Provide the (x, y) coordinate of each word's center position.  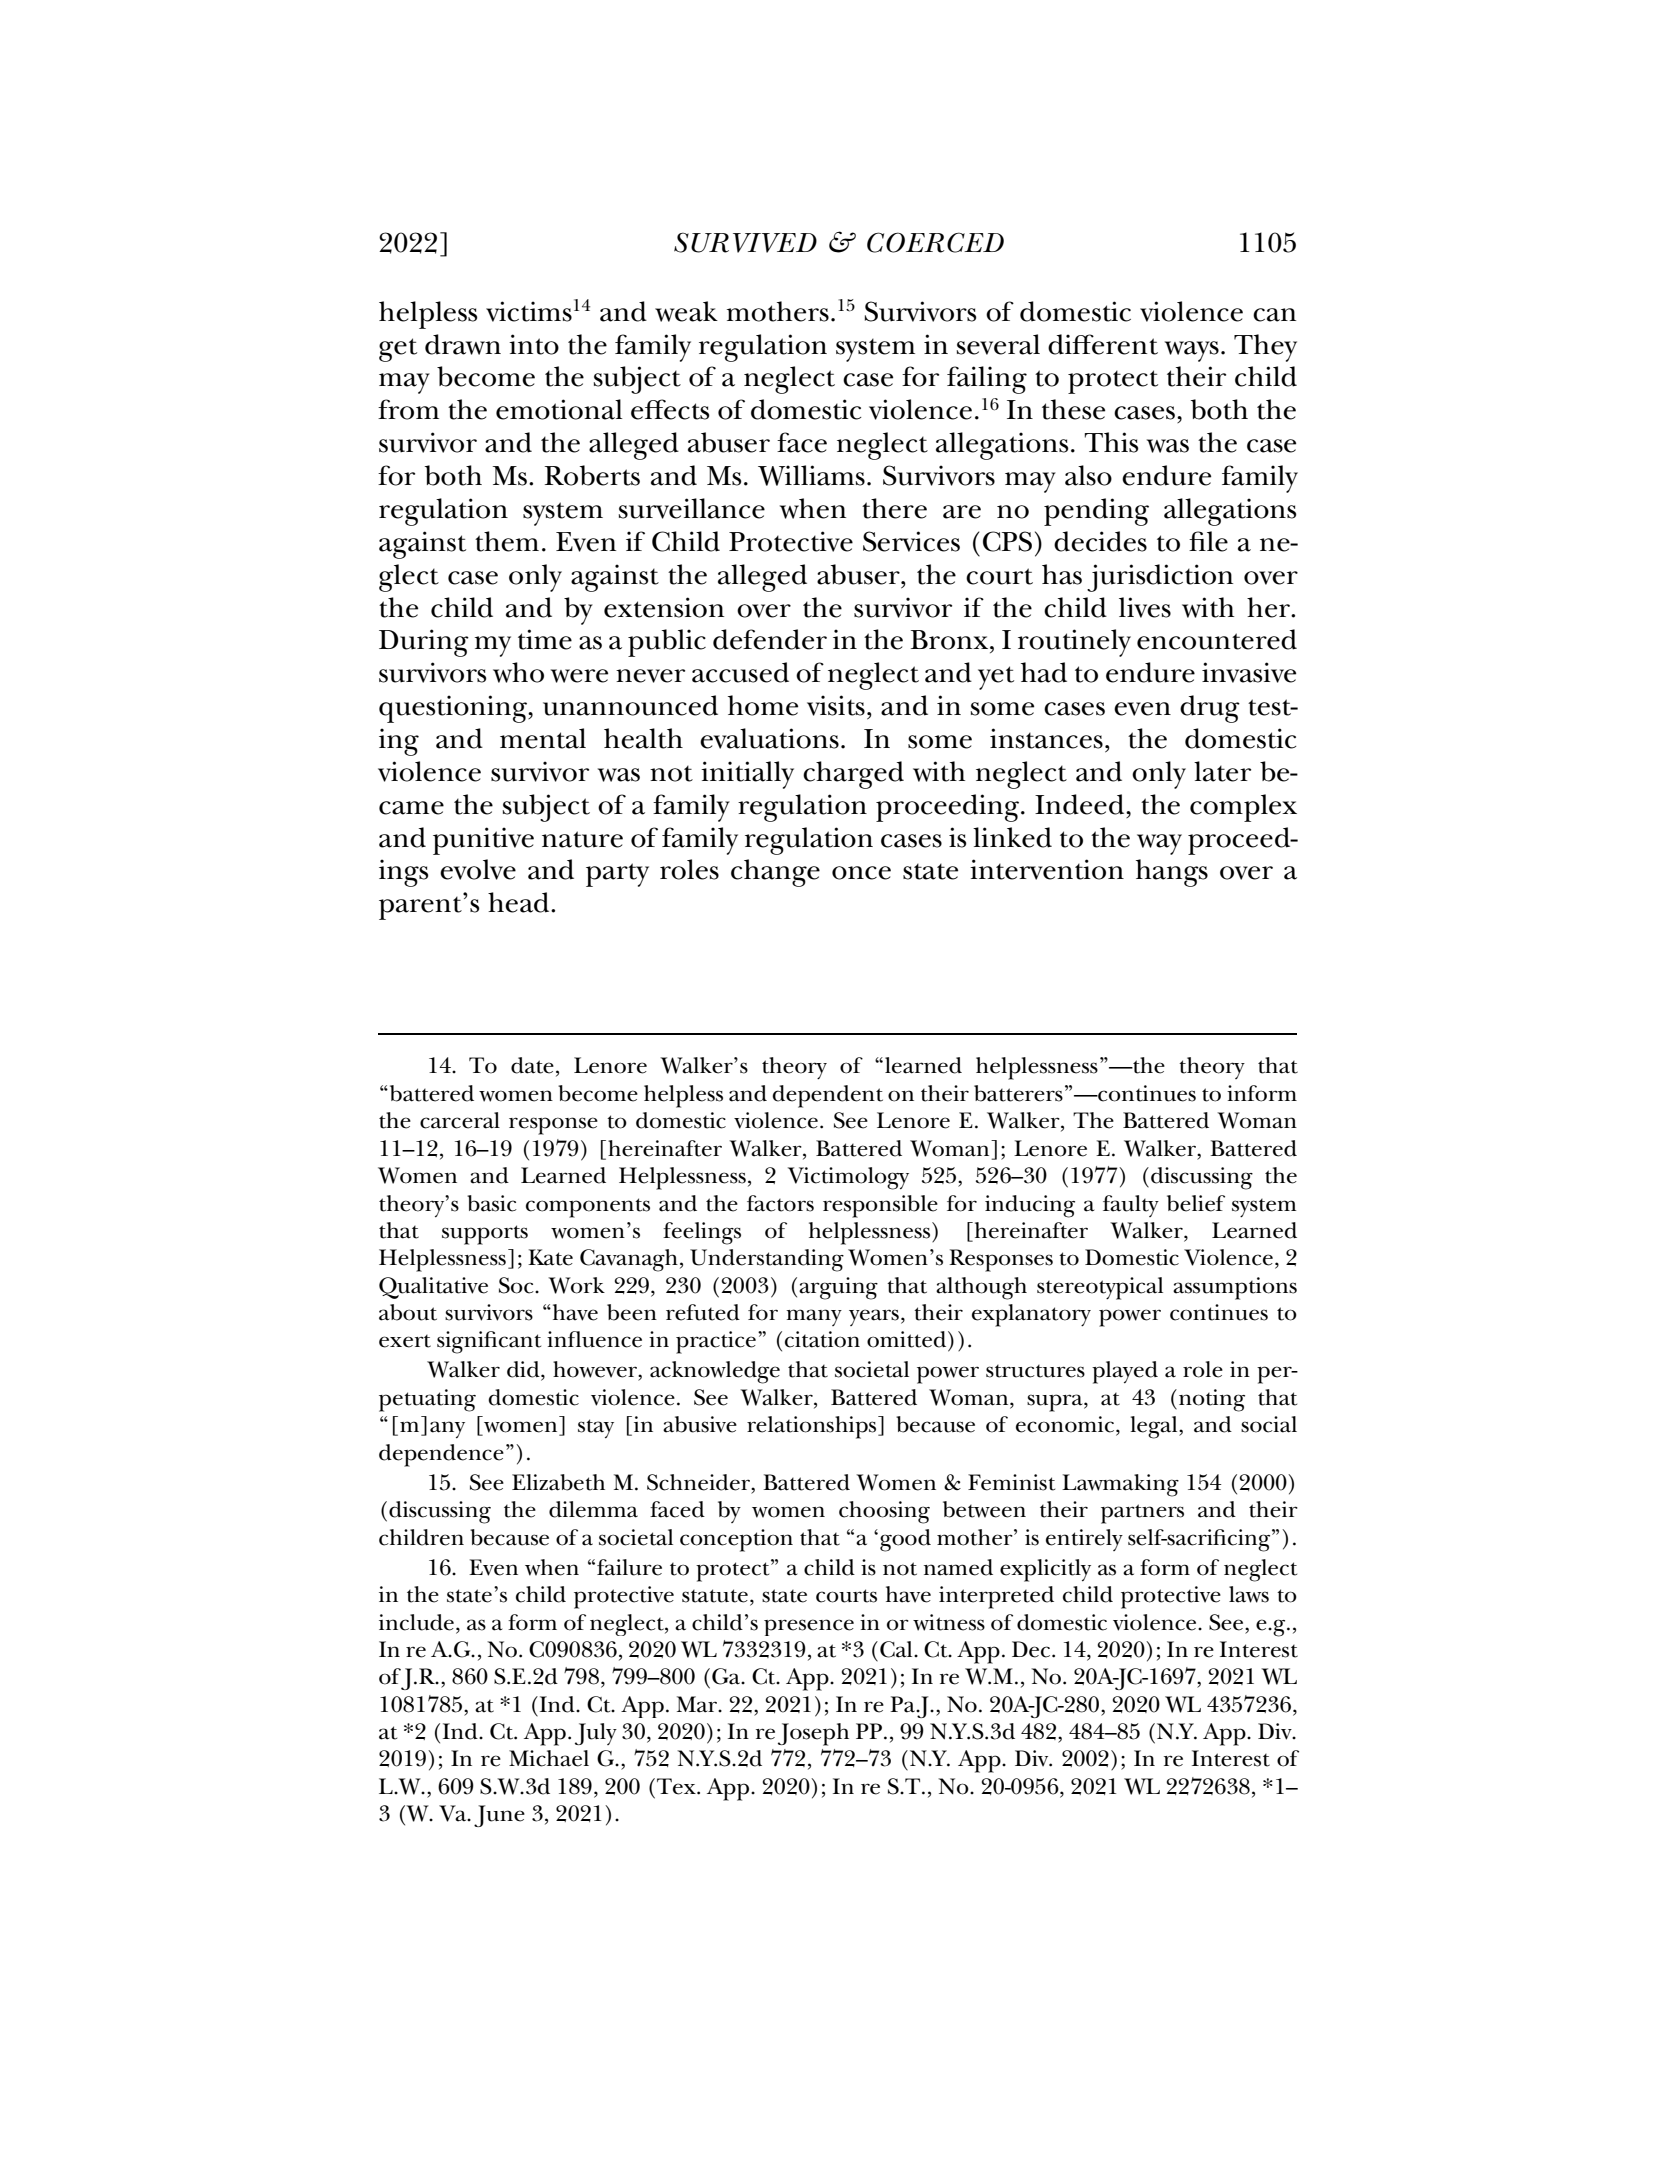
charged (853, 775)
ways (1192, 351)
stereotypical (1100, 1288)
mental (543, 738)
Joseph (813, 1734)
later (1222, 771)
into (534, 344)
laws (1249, 1594)
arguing (838, 1288)
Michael (549, 1758)
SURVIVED (745, 242)
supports (485, 1235)
